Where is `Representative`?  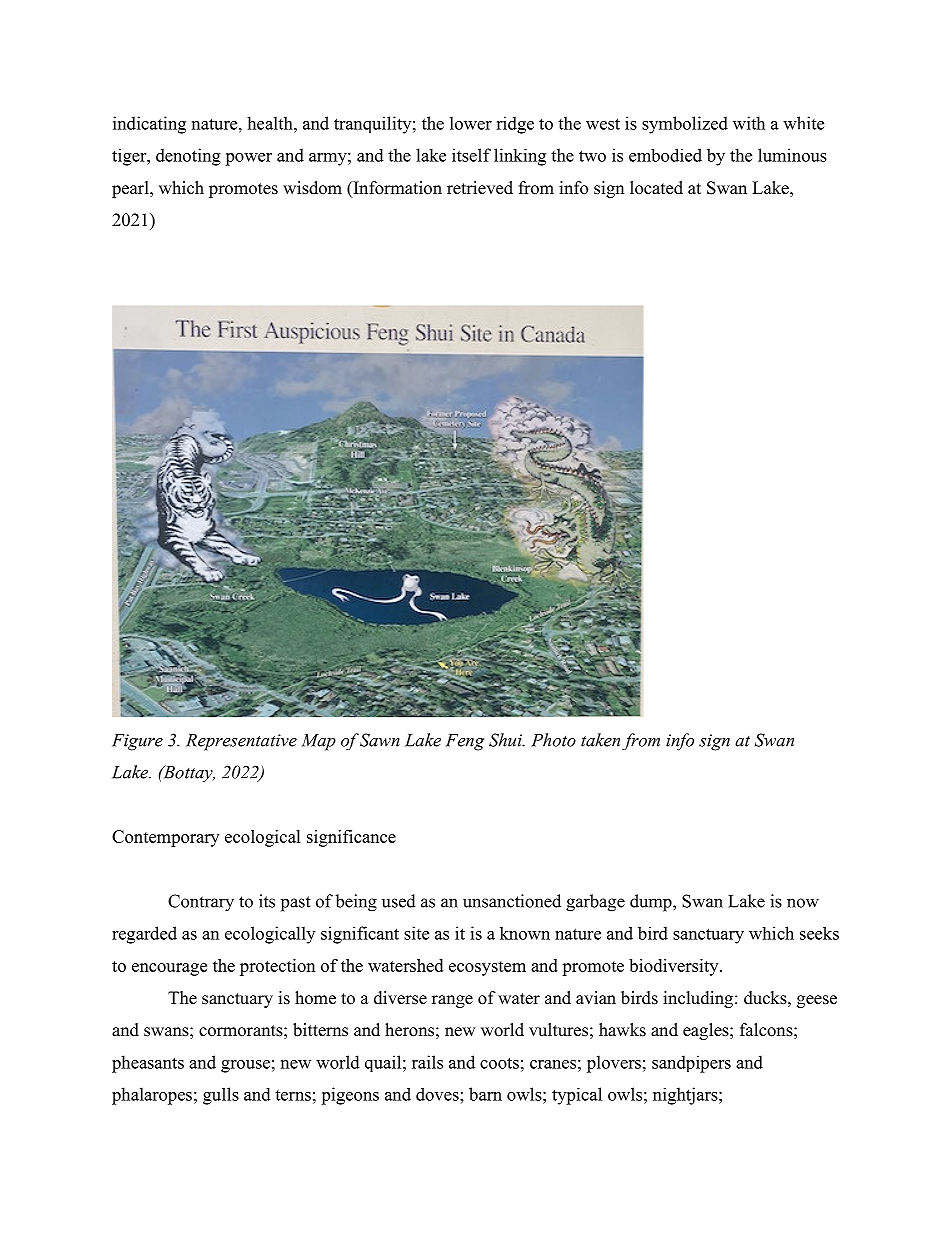
Representative is located at coordinates (241, 742).
